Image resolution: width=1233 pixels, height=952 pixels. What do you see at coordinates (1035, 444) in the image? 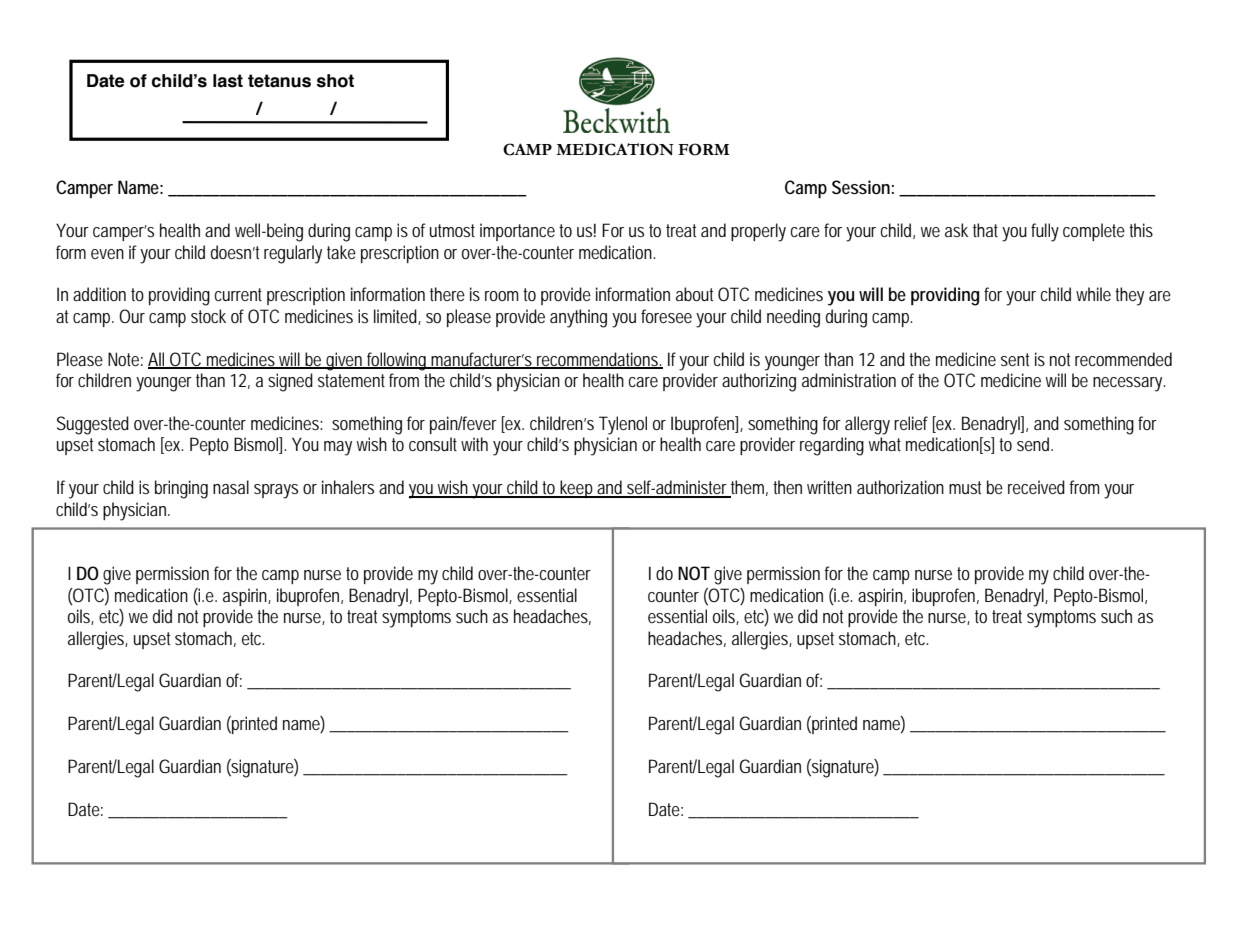
I see `send` at bounding box center [1035, 444].
